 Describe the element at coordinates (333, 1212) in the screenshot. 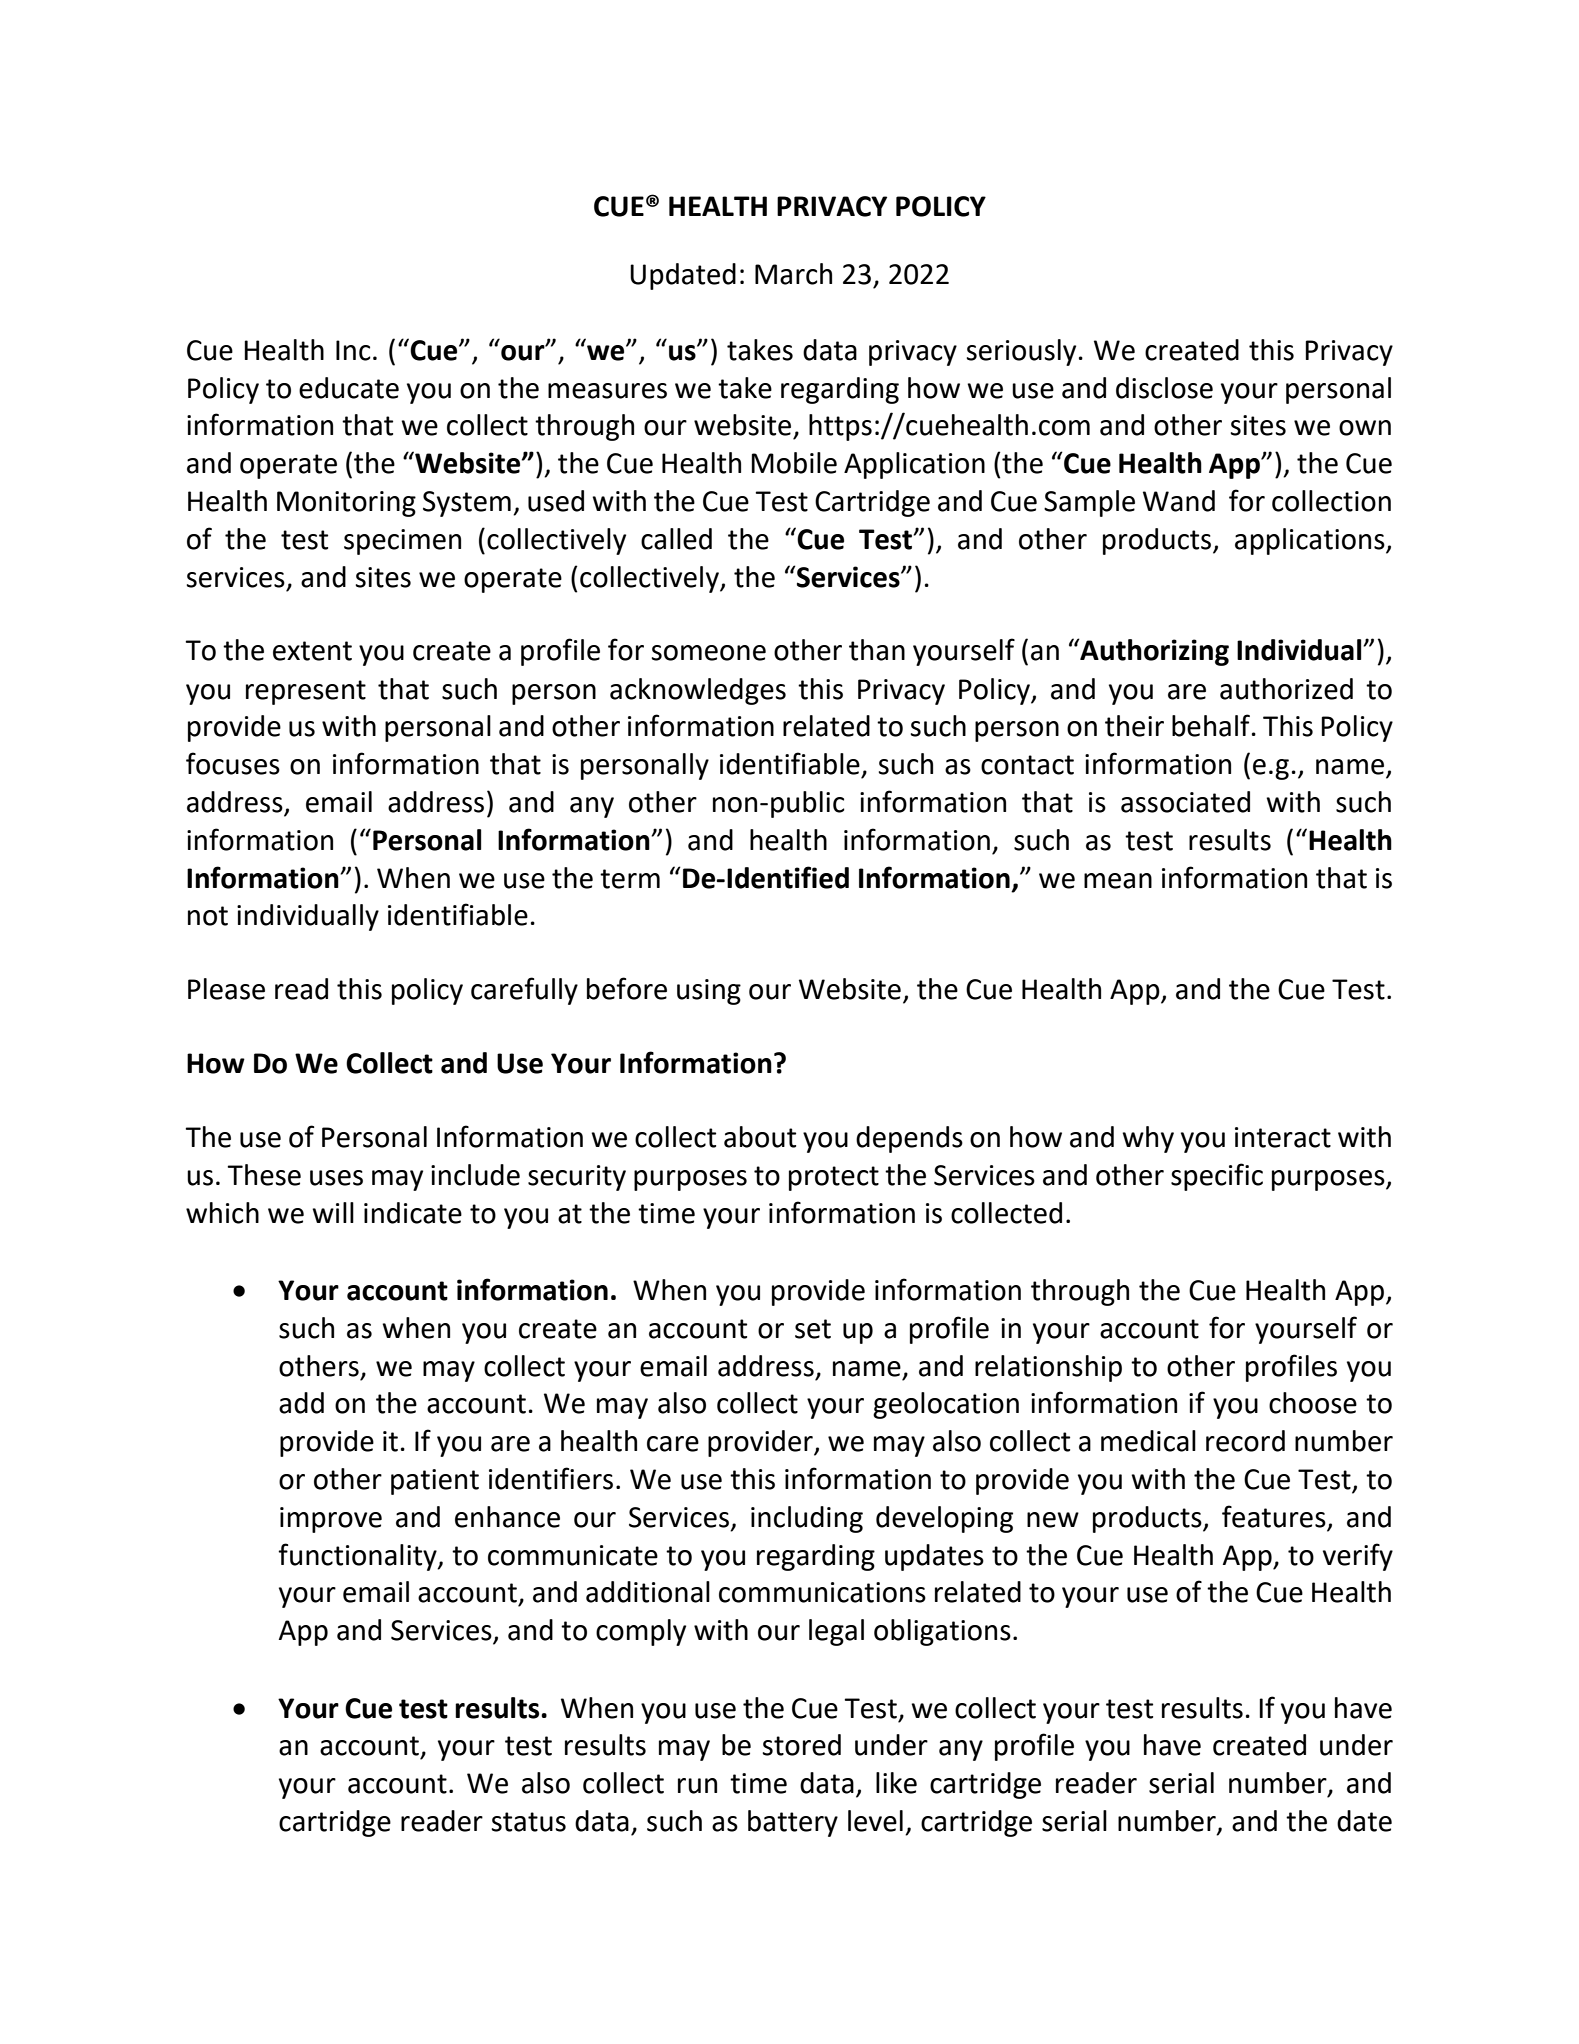

I see `will` at that location.
